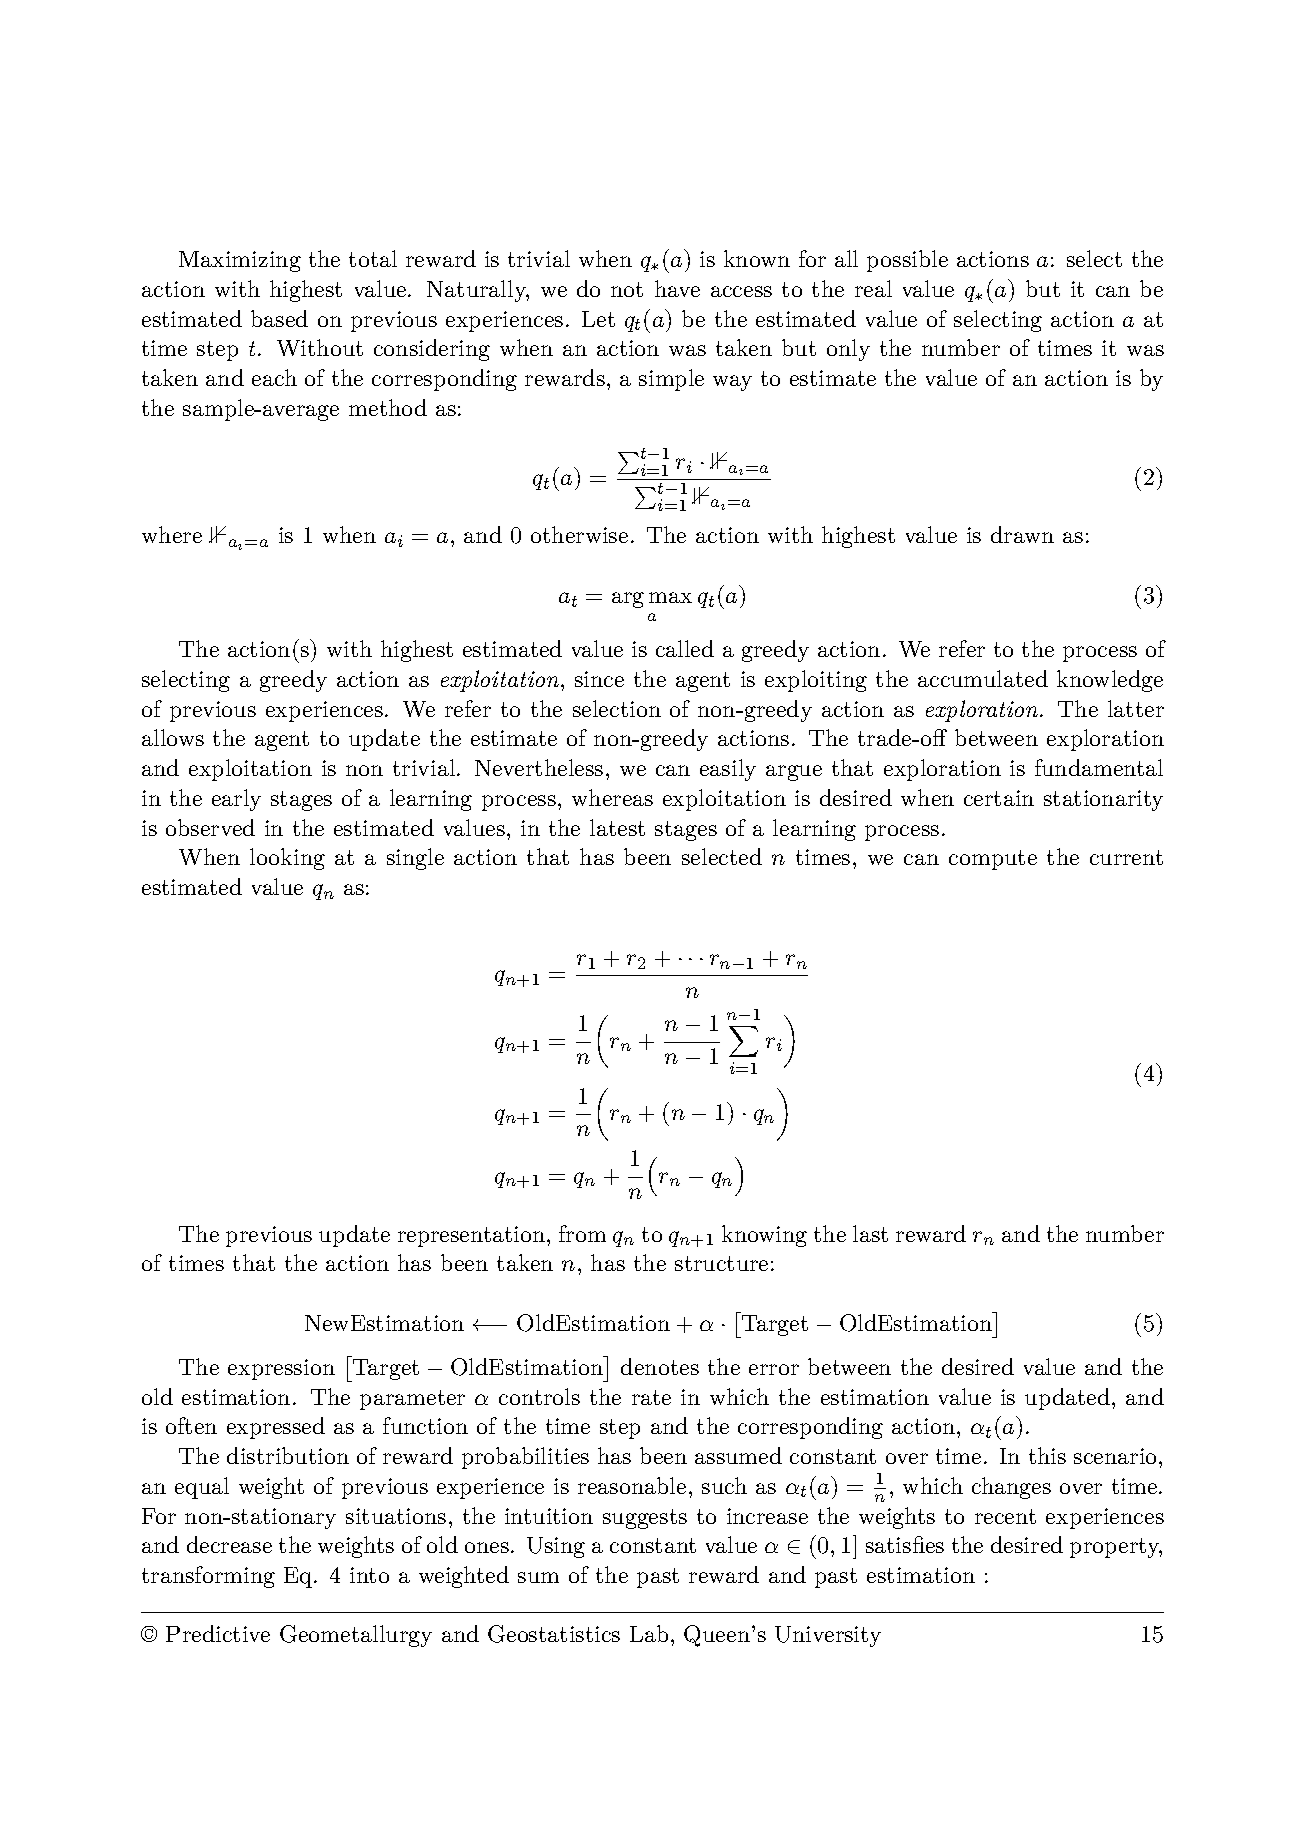 The height and width of the document is (1847, 1306). Describe the element at coordinates (907, 261) in the document. I see `possible` at that location.
